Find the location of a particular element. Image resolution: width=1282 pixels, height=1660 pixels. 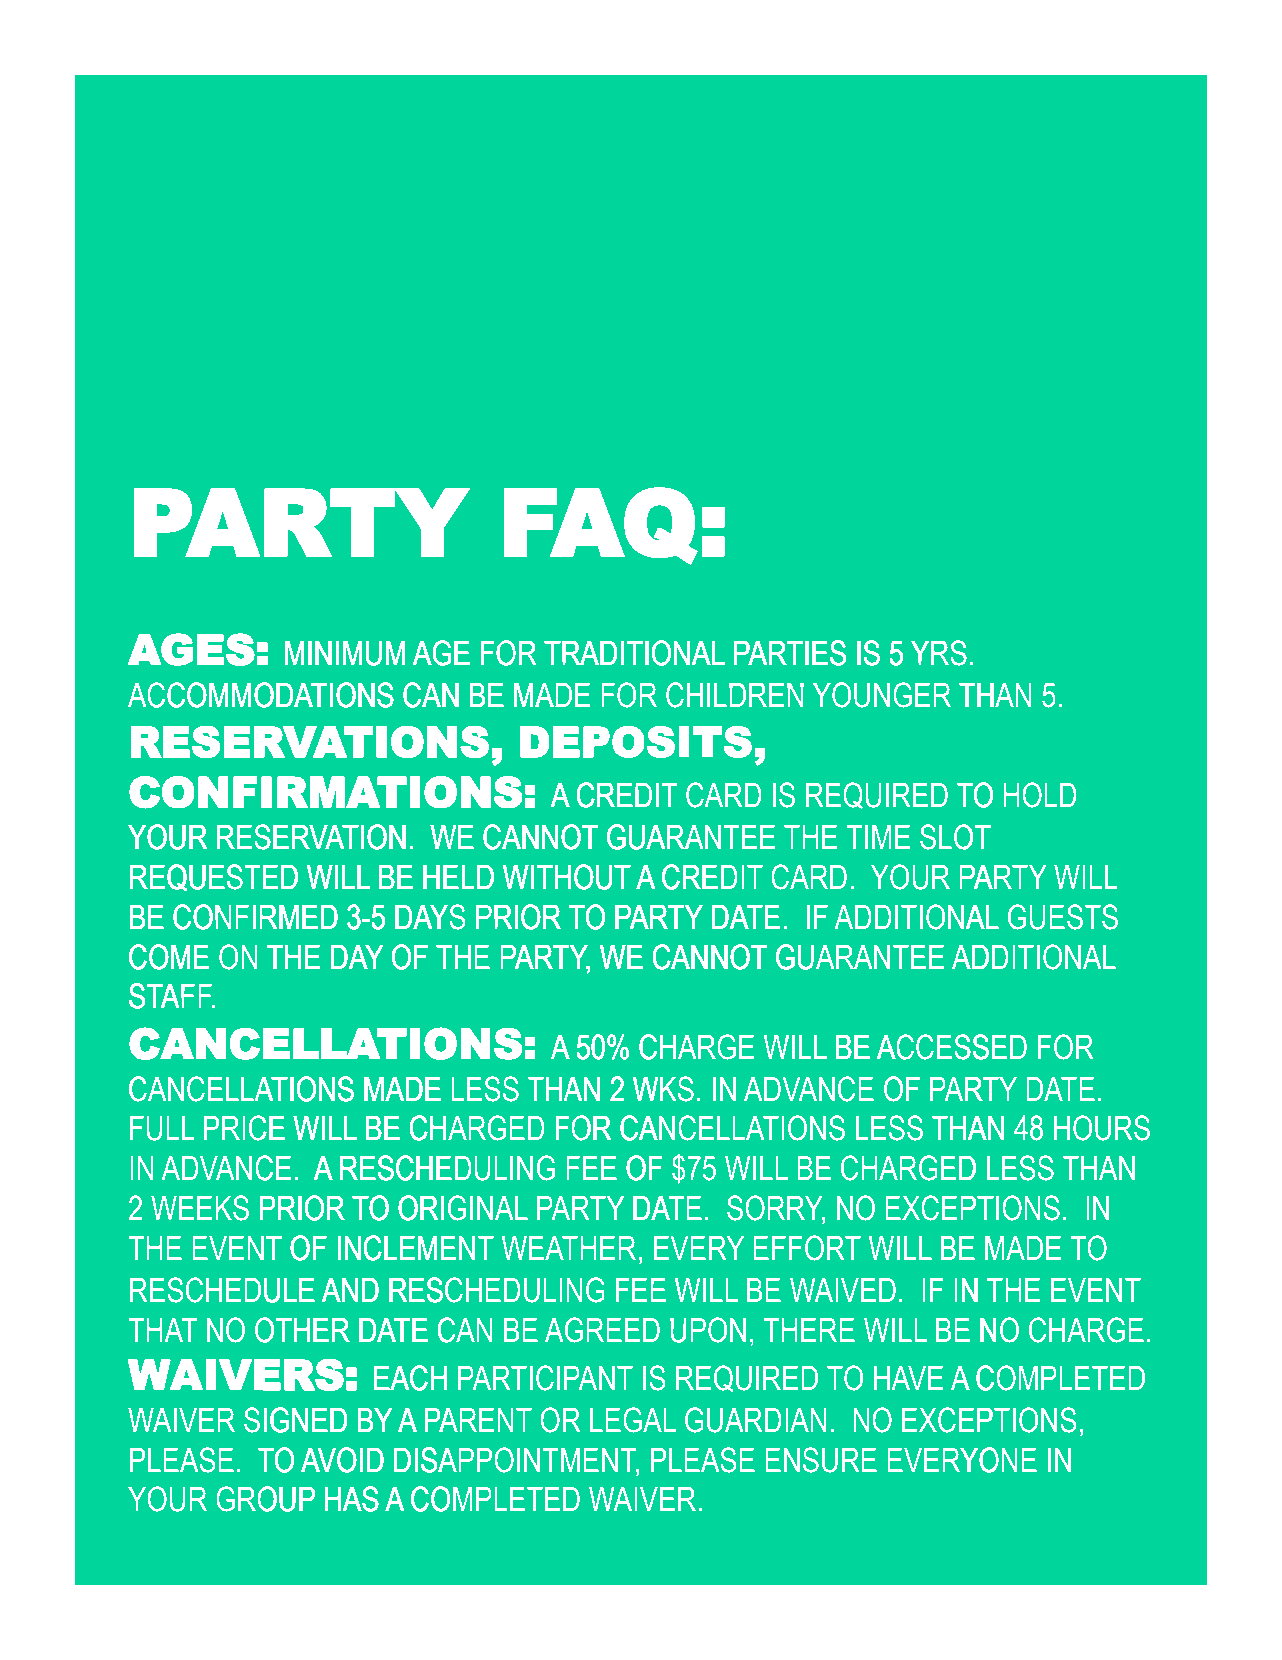

WEEKS is located at coordinates (200, 1208).
